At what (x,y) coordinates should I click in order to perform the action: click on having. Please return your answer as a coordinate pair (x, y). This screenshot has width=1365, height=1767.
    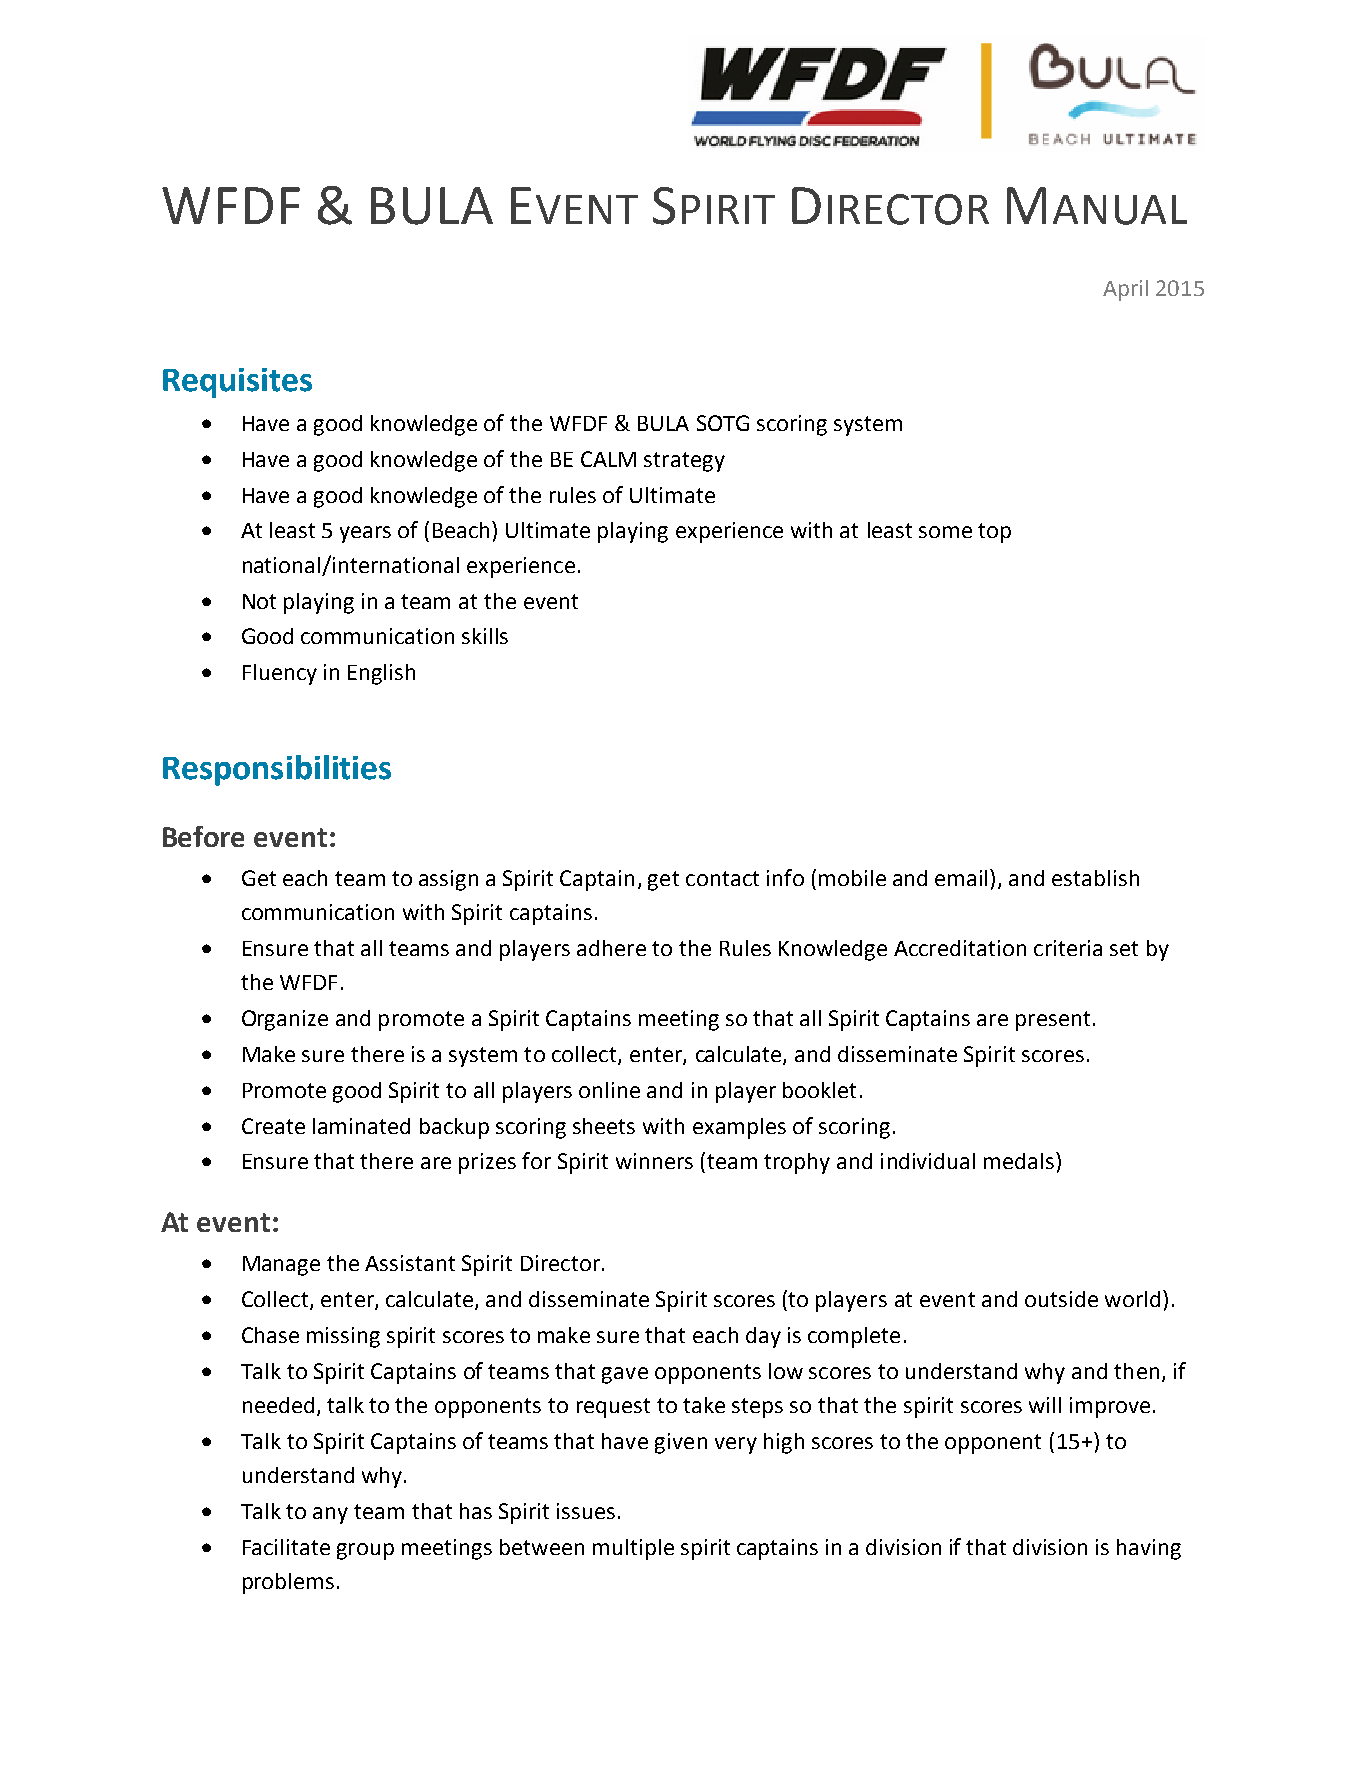
    Looking at the image, I should click on (1149, 1549).
